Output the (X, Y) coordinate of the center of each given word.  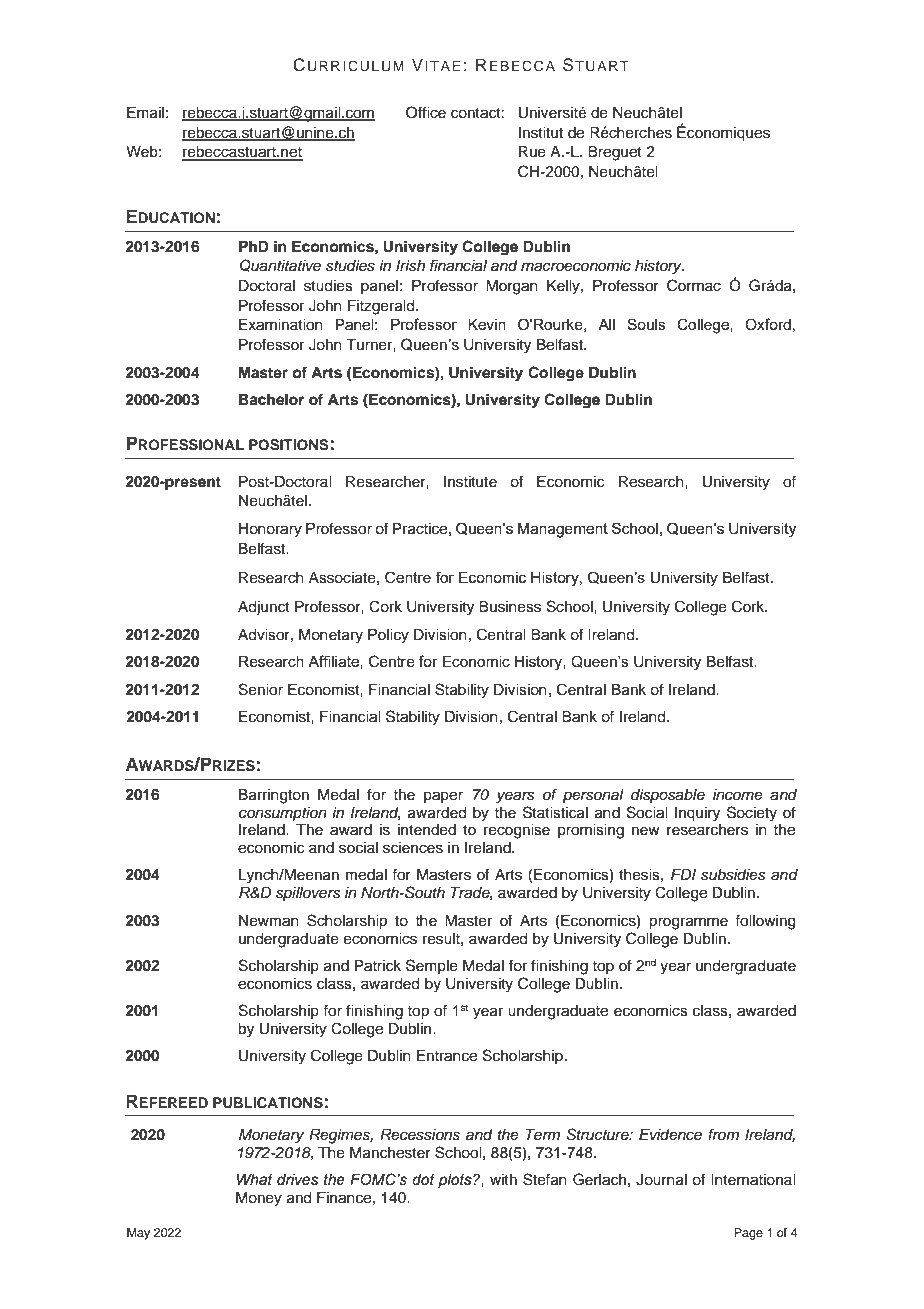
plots (456, 1181)
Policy (388, 636)
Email (145, 113)
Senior (261, 689)
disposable (668, 796)
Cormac (694, 285)
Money (259, 1199)
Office (426, 112)
